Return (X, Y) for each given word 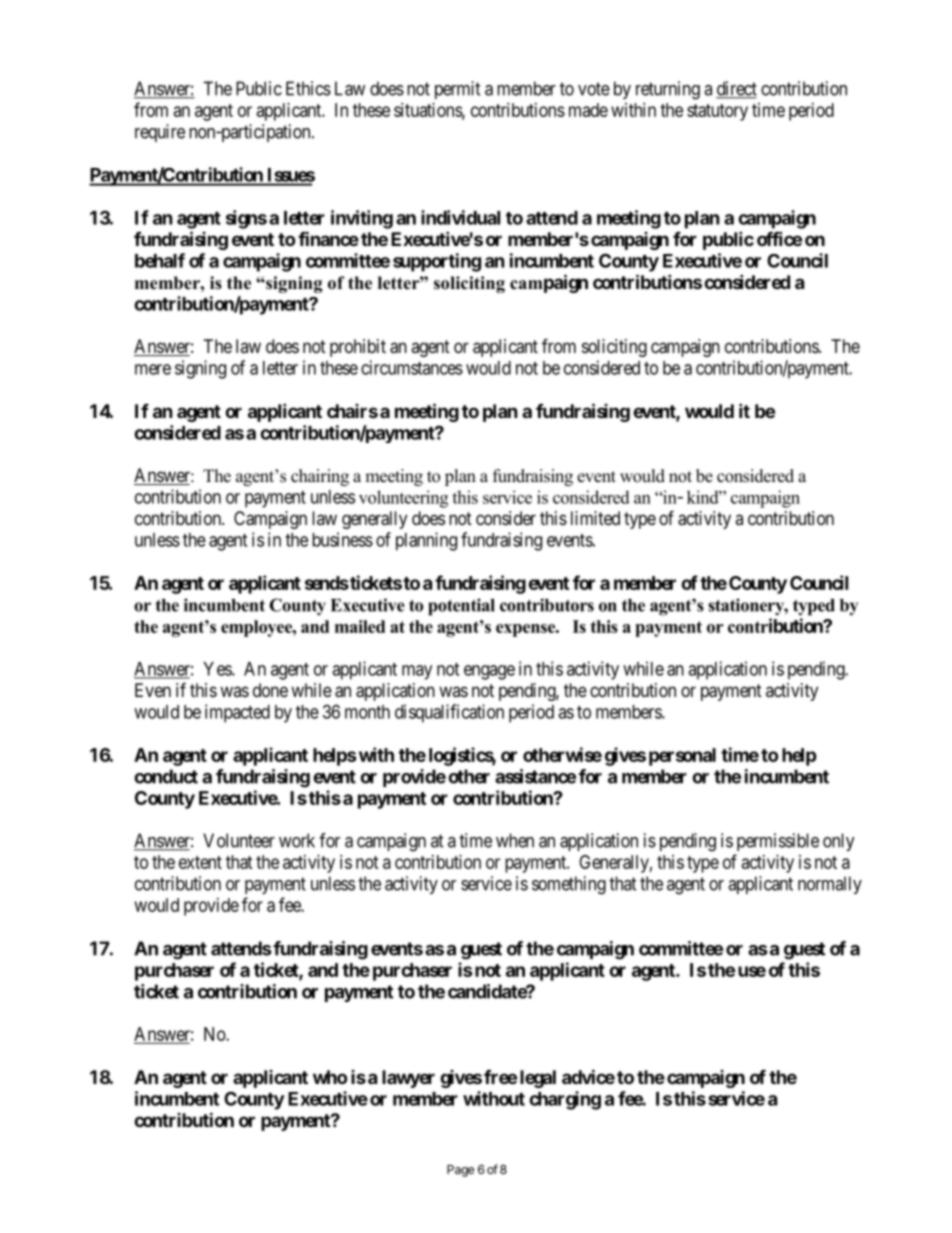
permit (458, 90)
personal (682, 757)
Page (460, 1171)
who (330, 1077)
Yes (218, 669)
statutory (717, 112)
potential (461, 607)
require (160, 133)
